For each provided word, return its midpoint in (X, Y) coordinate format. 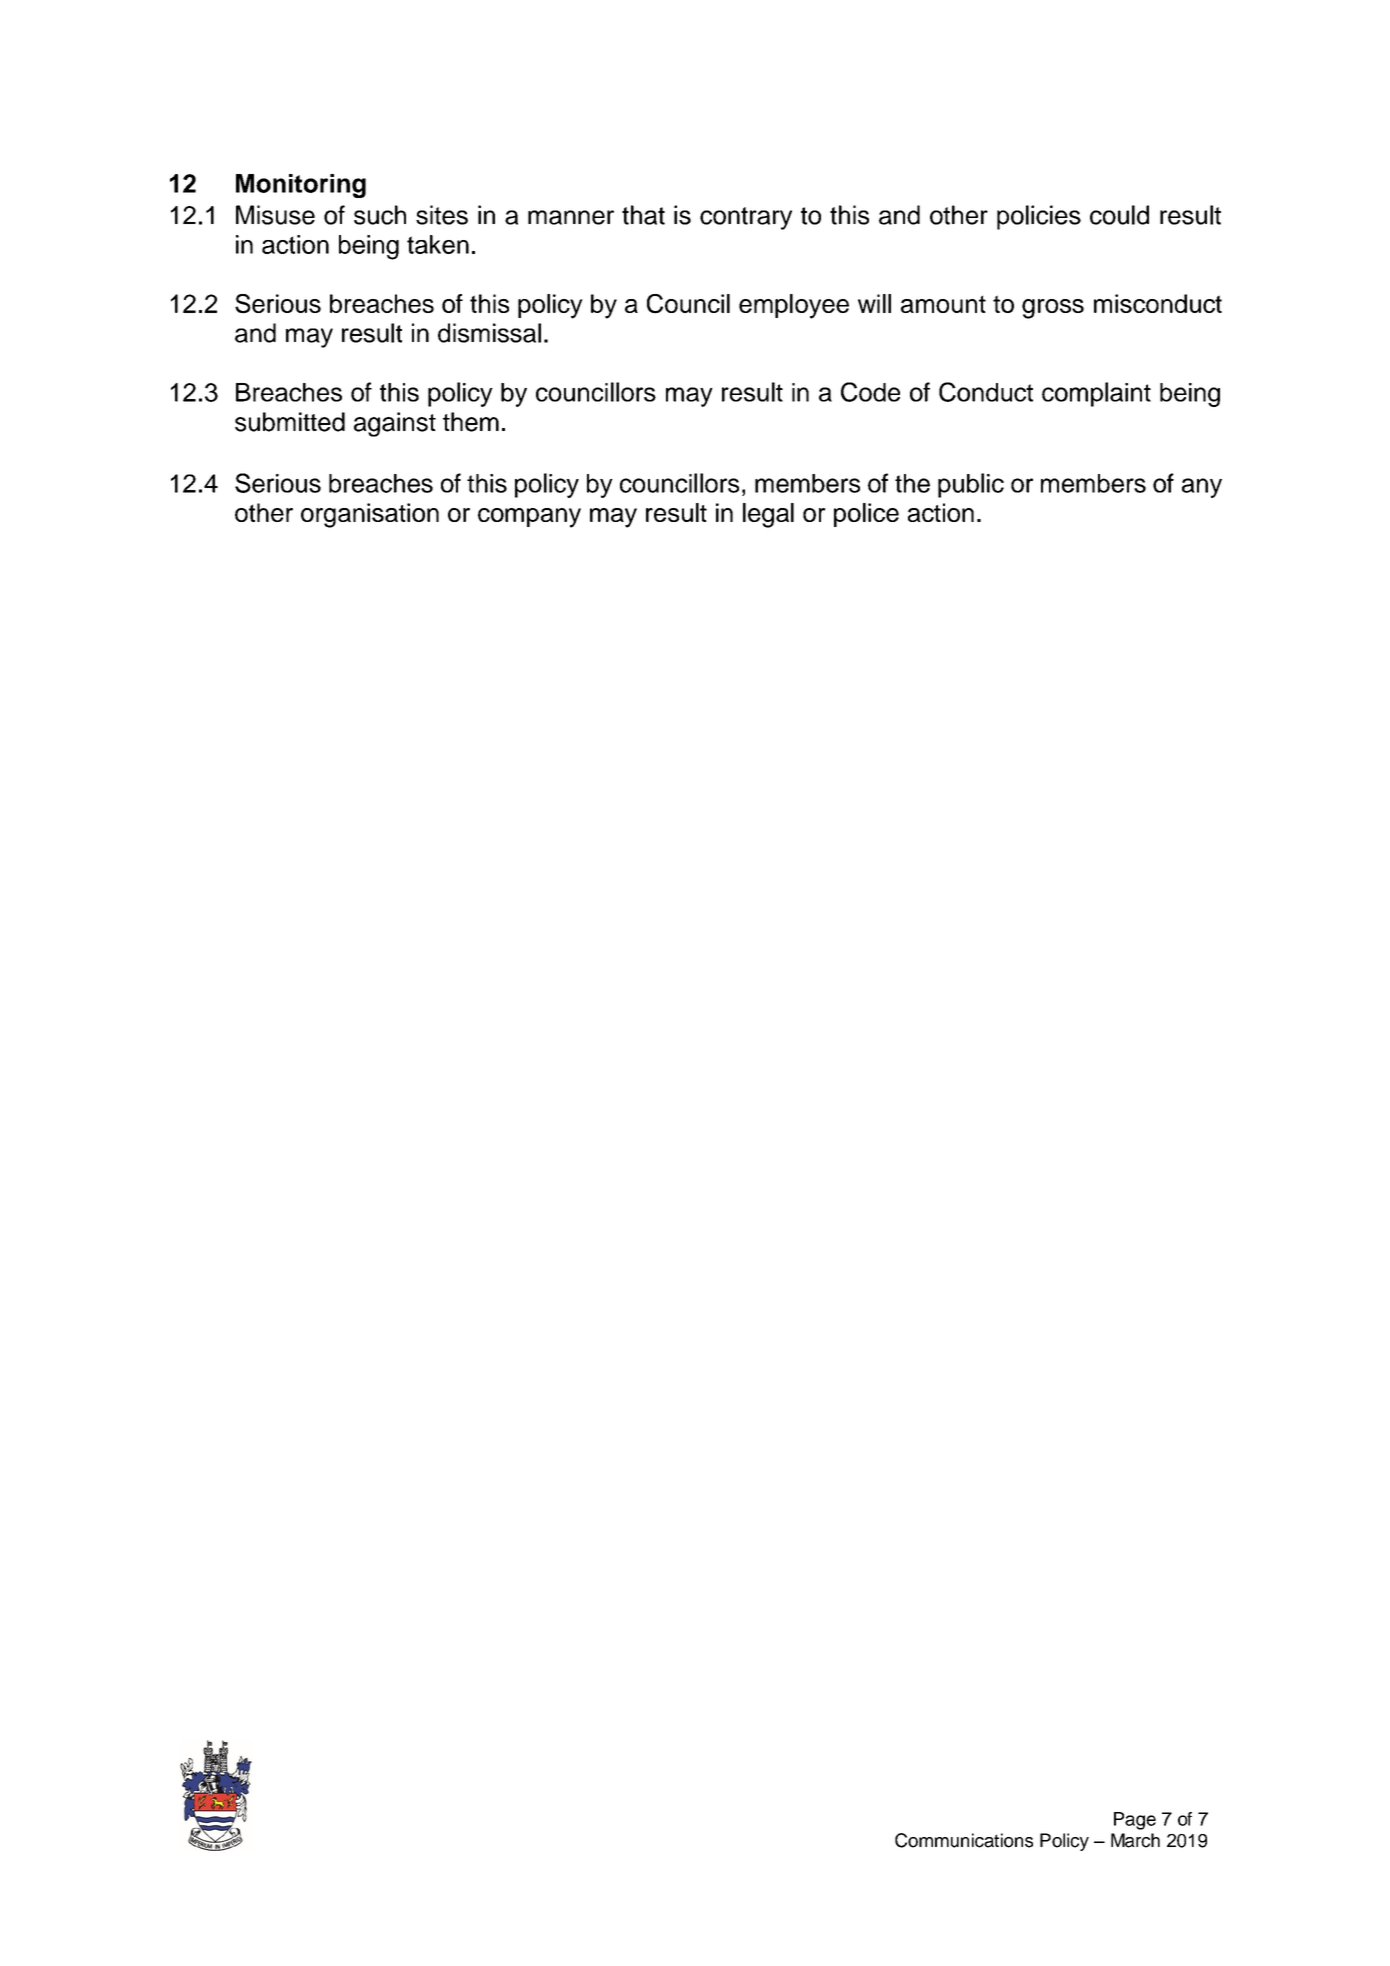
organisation (370, 515)
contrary (746, 218)
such (380, 215)
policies (1039, 217)
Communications (964, 1840)
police (866, 515)
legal (768, 515)
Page (1135, 1821)
